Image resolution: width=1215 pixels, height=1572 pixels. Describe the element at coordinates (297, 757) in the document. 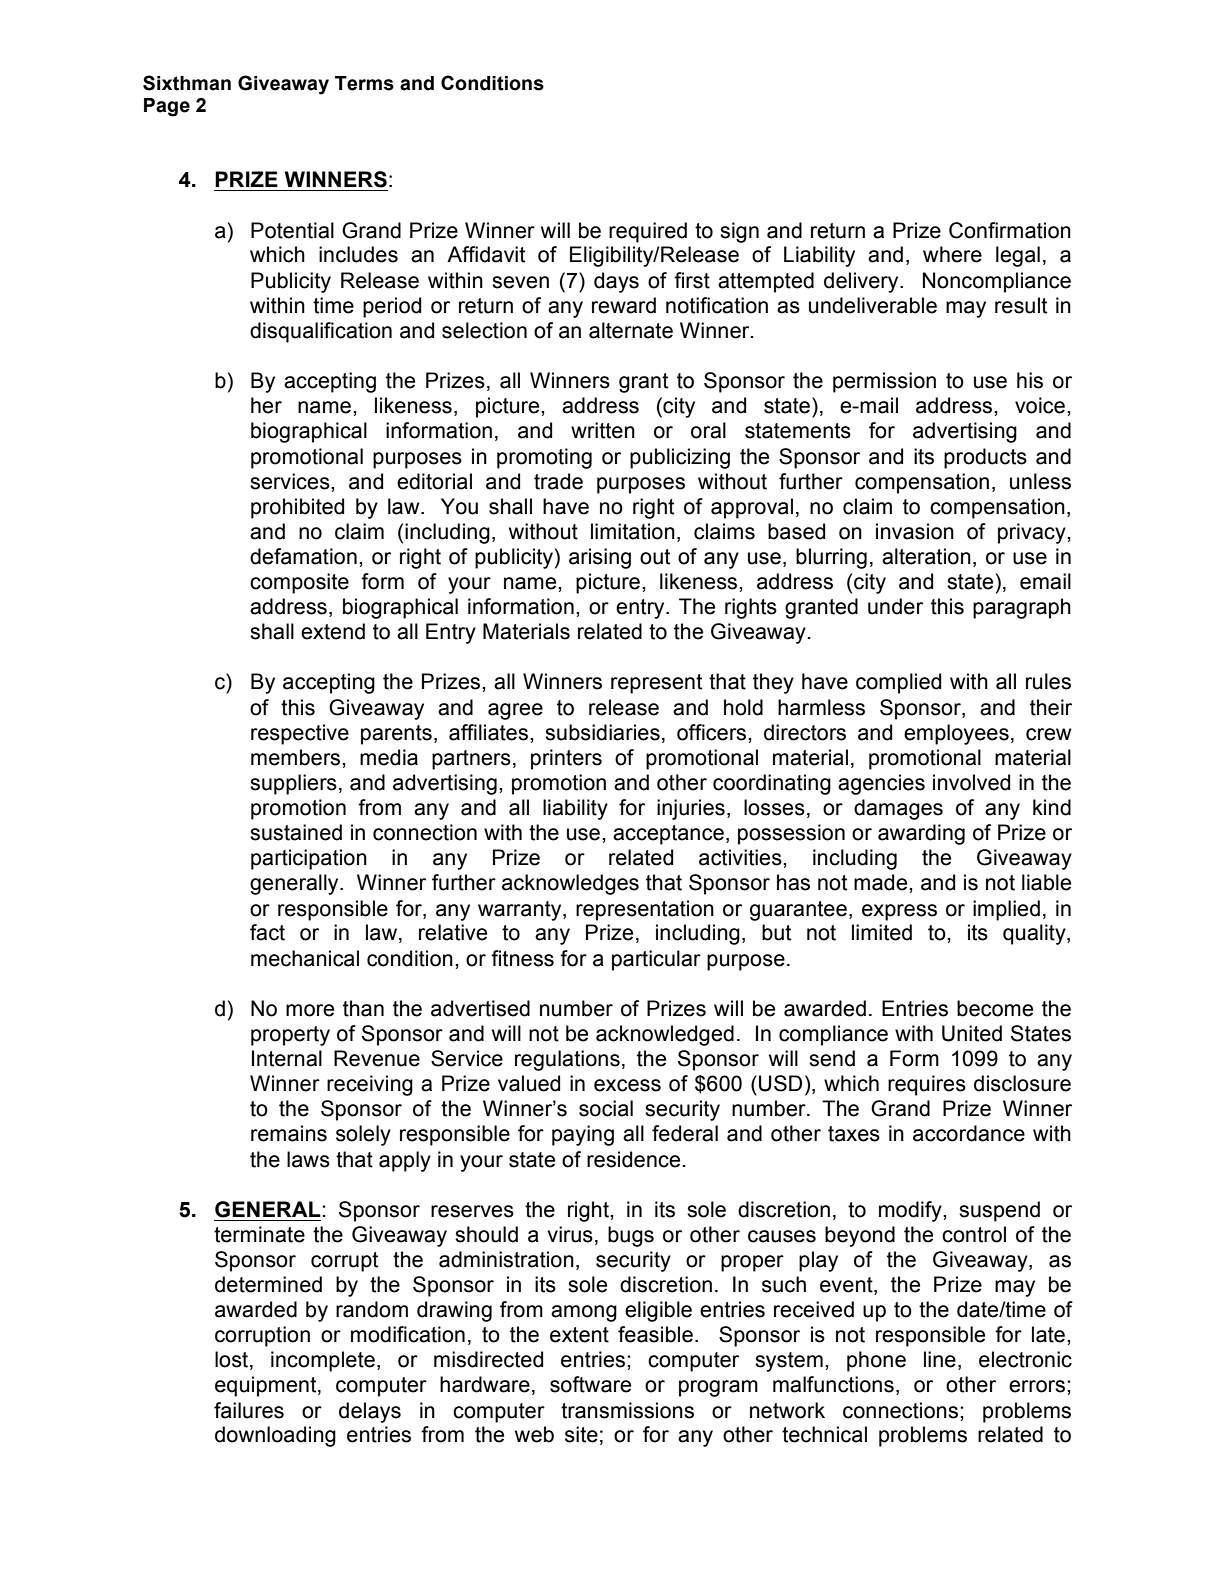

I see `members` at that location.
